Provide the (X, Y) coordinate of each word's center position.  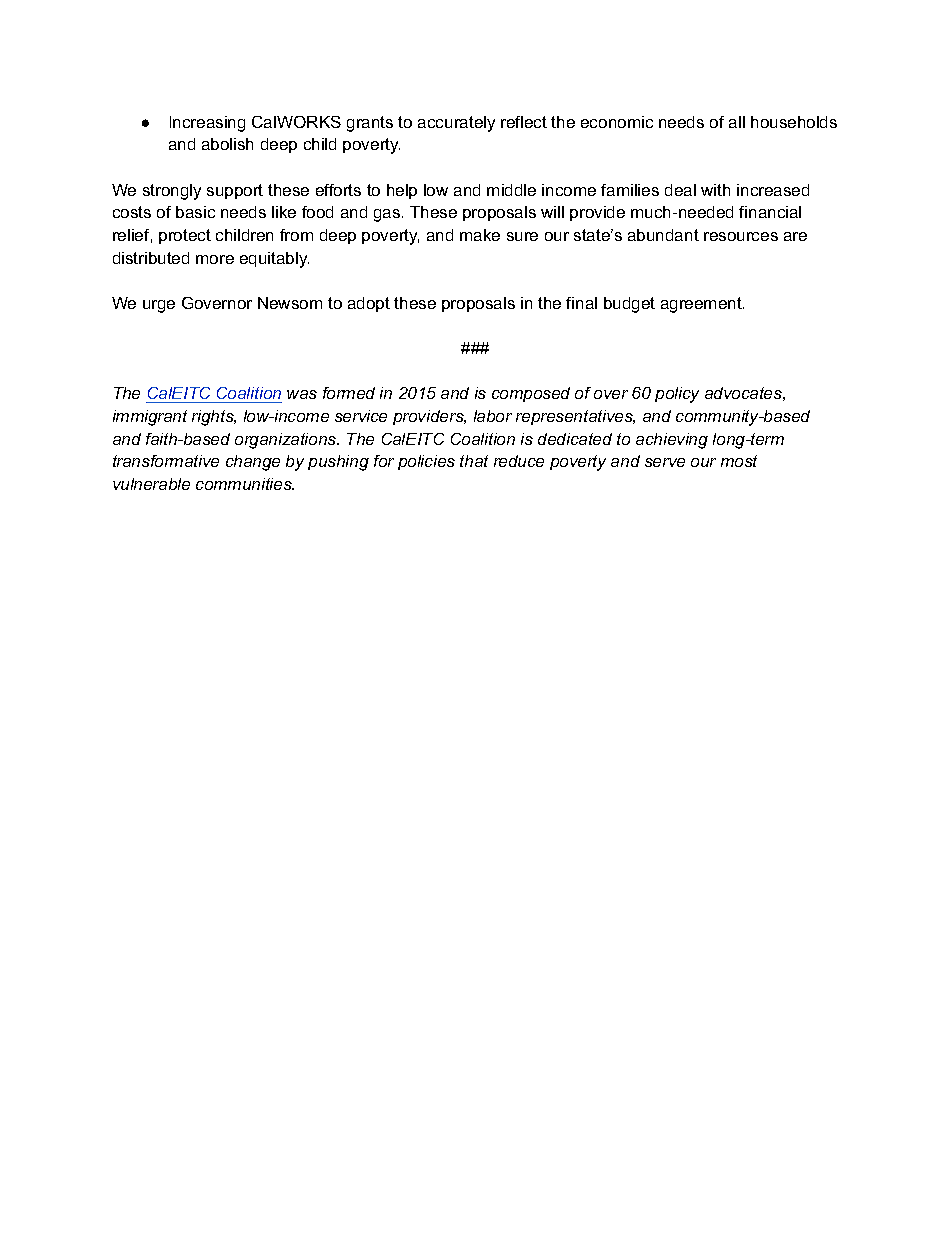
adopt (369, 304)
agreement (702, 305)
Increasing (207, 124)
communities (245, 484)
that (474, 461)
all (737, 122)
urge (159, 306)
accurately (456, 124)
